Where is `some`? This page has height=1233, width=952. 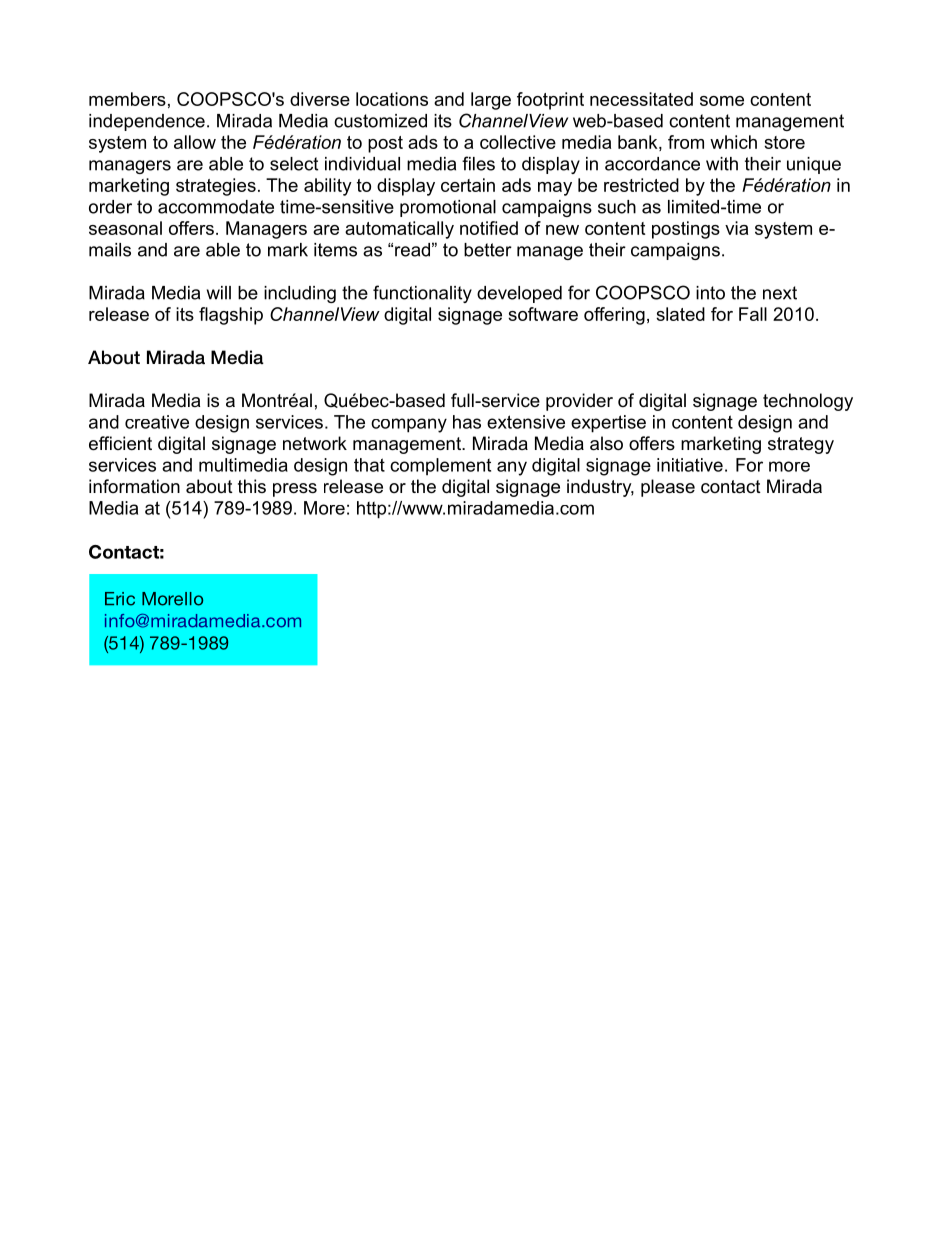 some is located at coordinates (722, 101).
